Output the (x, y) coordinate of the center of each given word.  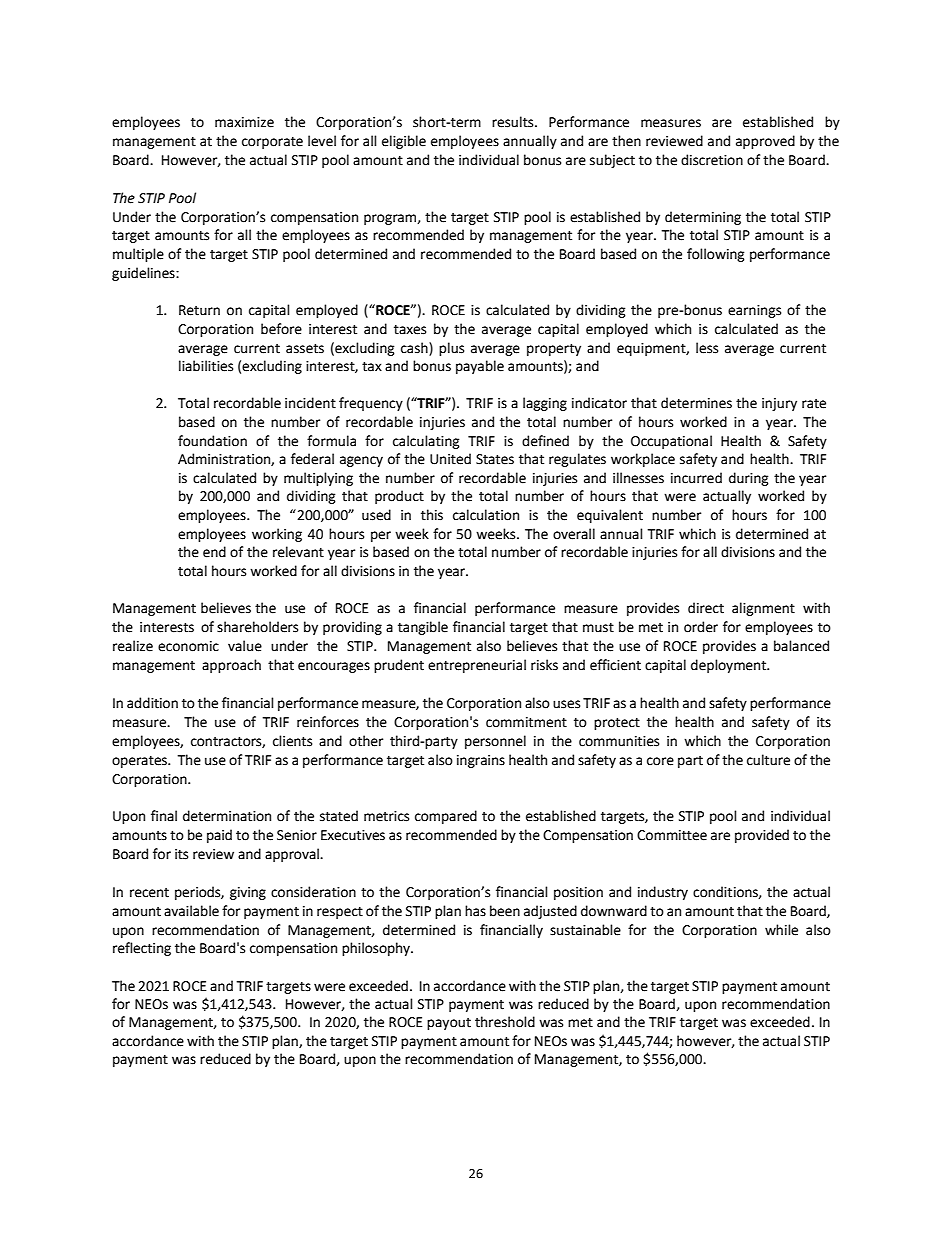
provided (762, 836)
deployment (730, 666)
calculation (486, 515)
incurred (696, 478)
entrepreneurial (477, 666)
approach (231, 666)
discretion (712, 160)
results (514, 122)
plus (451, 349)
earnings (754, 311)
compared (446, 817)
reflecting (142, 949)
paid (219, 836)
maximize (244, 122)
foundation (212, 441)
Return (199, 310)
